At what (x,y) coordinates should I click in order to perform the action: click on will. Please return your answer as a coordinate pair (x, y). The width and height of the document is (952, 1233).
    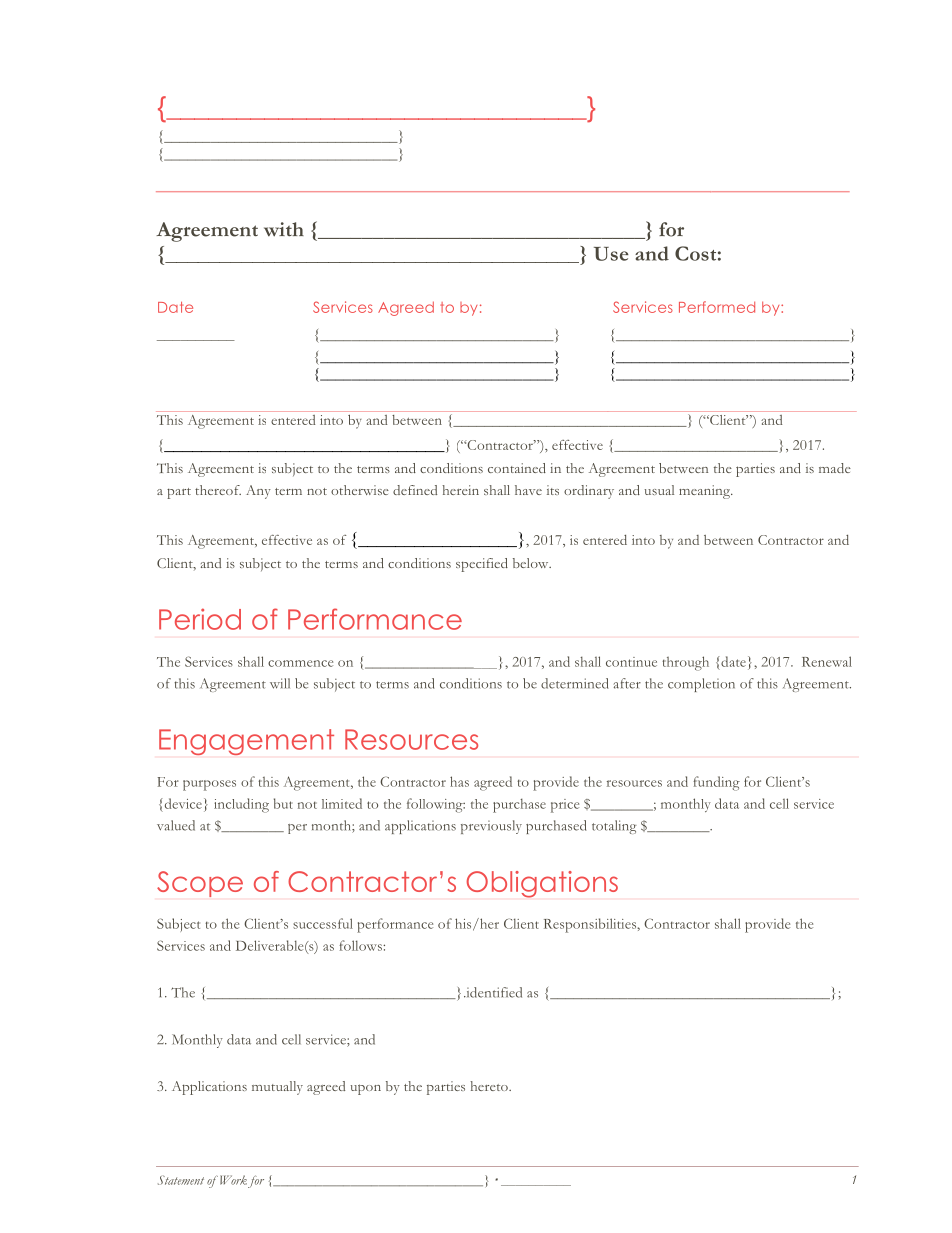
    Looking at the image, I should click on (280, 683).
